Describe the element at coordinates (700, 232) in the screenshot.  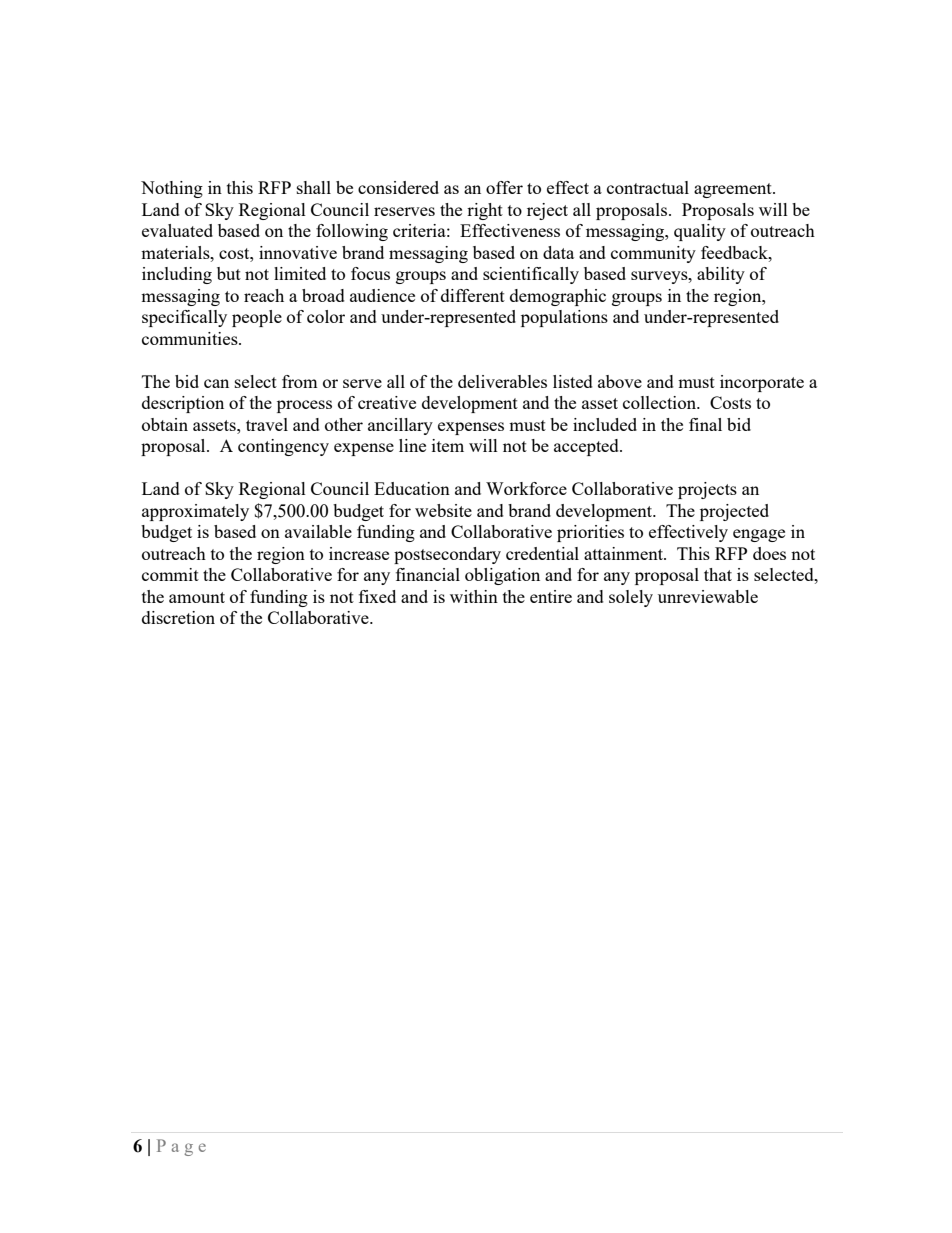
I see `quality` at that location.
